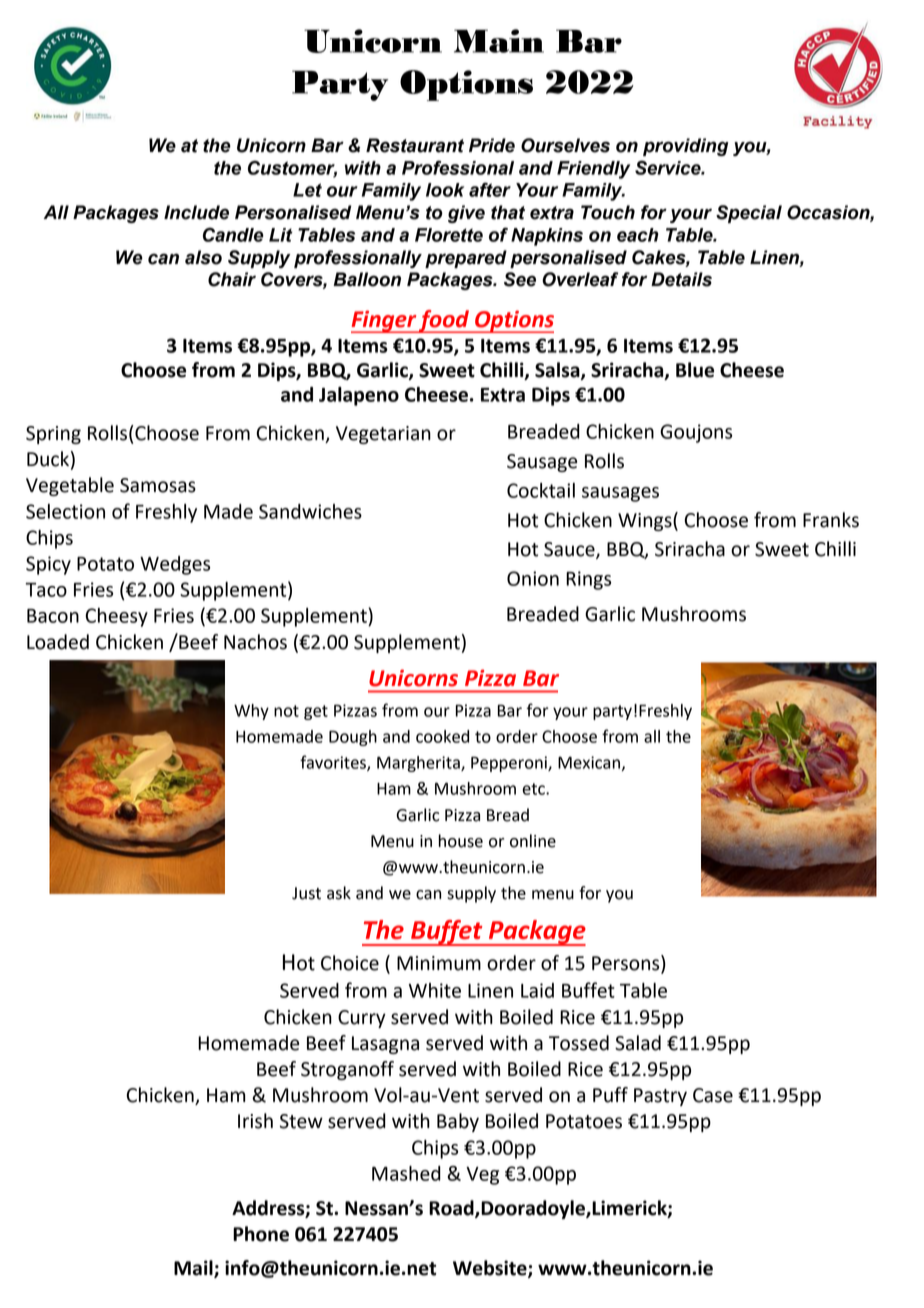 This screenshot has width=924, height=1308. Describe the element at coordinates (194, 1269) in the screenshot. I see `Mail` at that location.
